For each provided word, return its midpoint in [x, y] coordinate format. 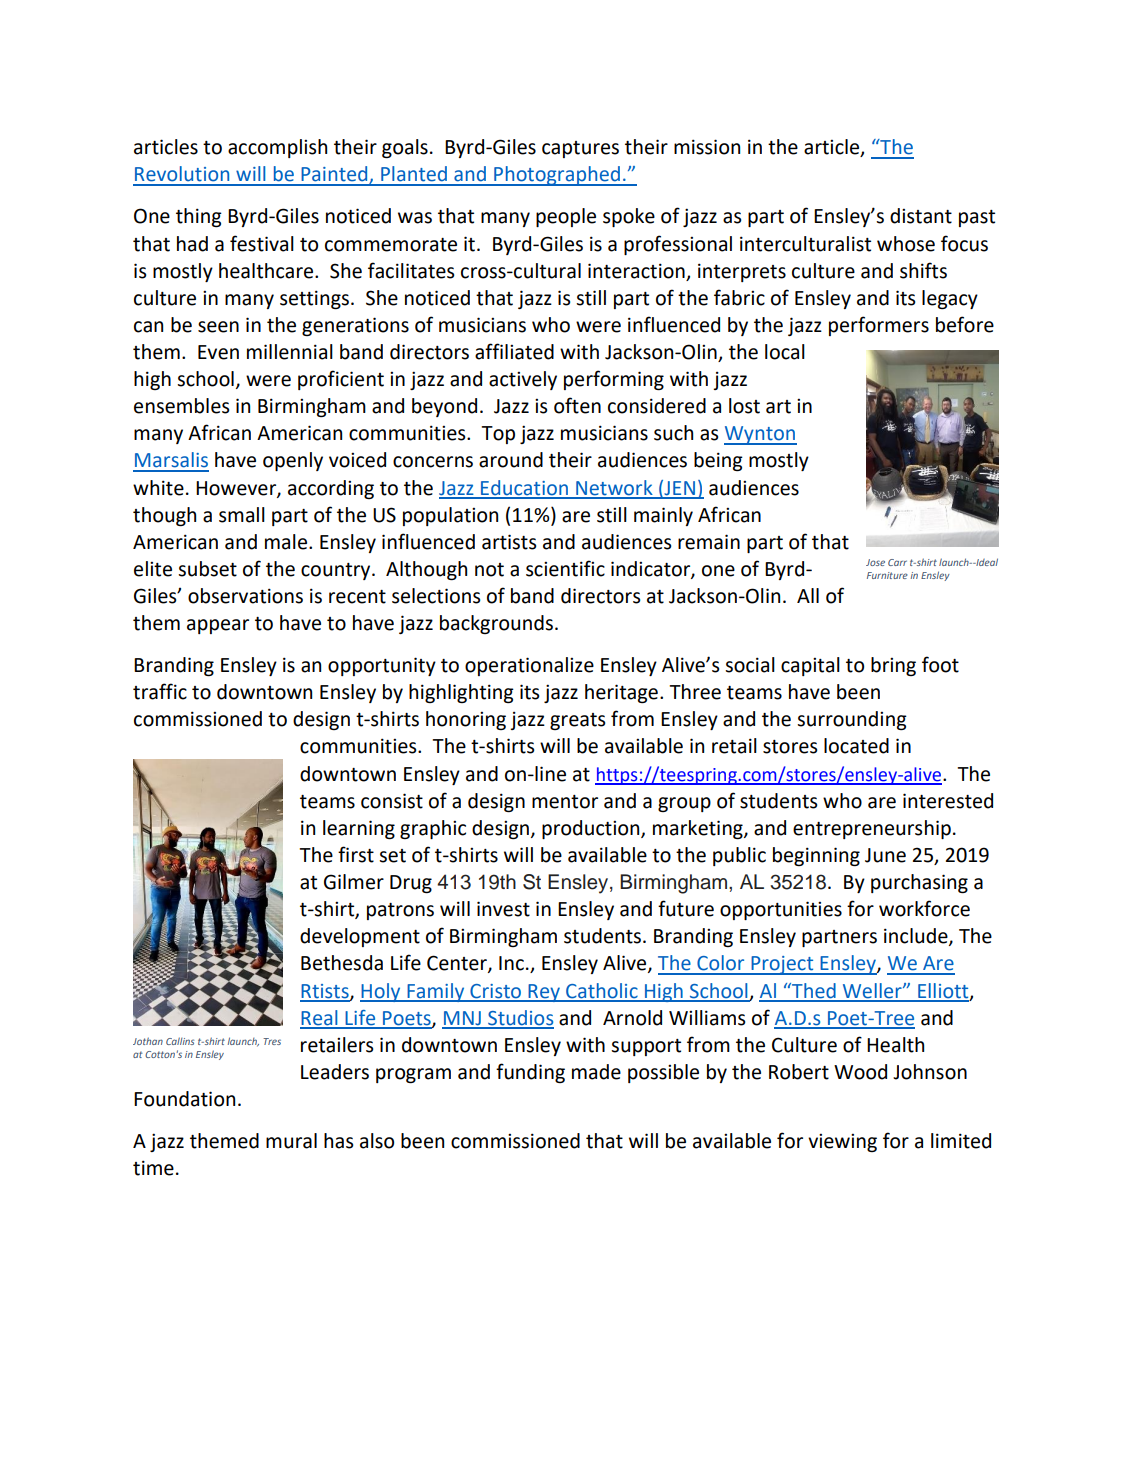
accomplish [277, 148]
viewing [842, 1143]
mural [291, 1141]
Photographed [557, 176]
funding [530, 1073]
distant [921, 216]
